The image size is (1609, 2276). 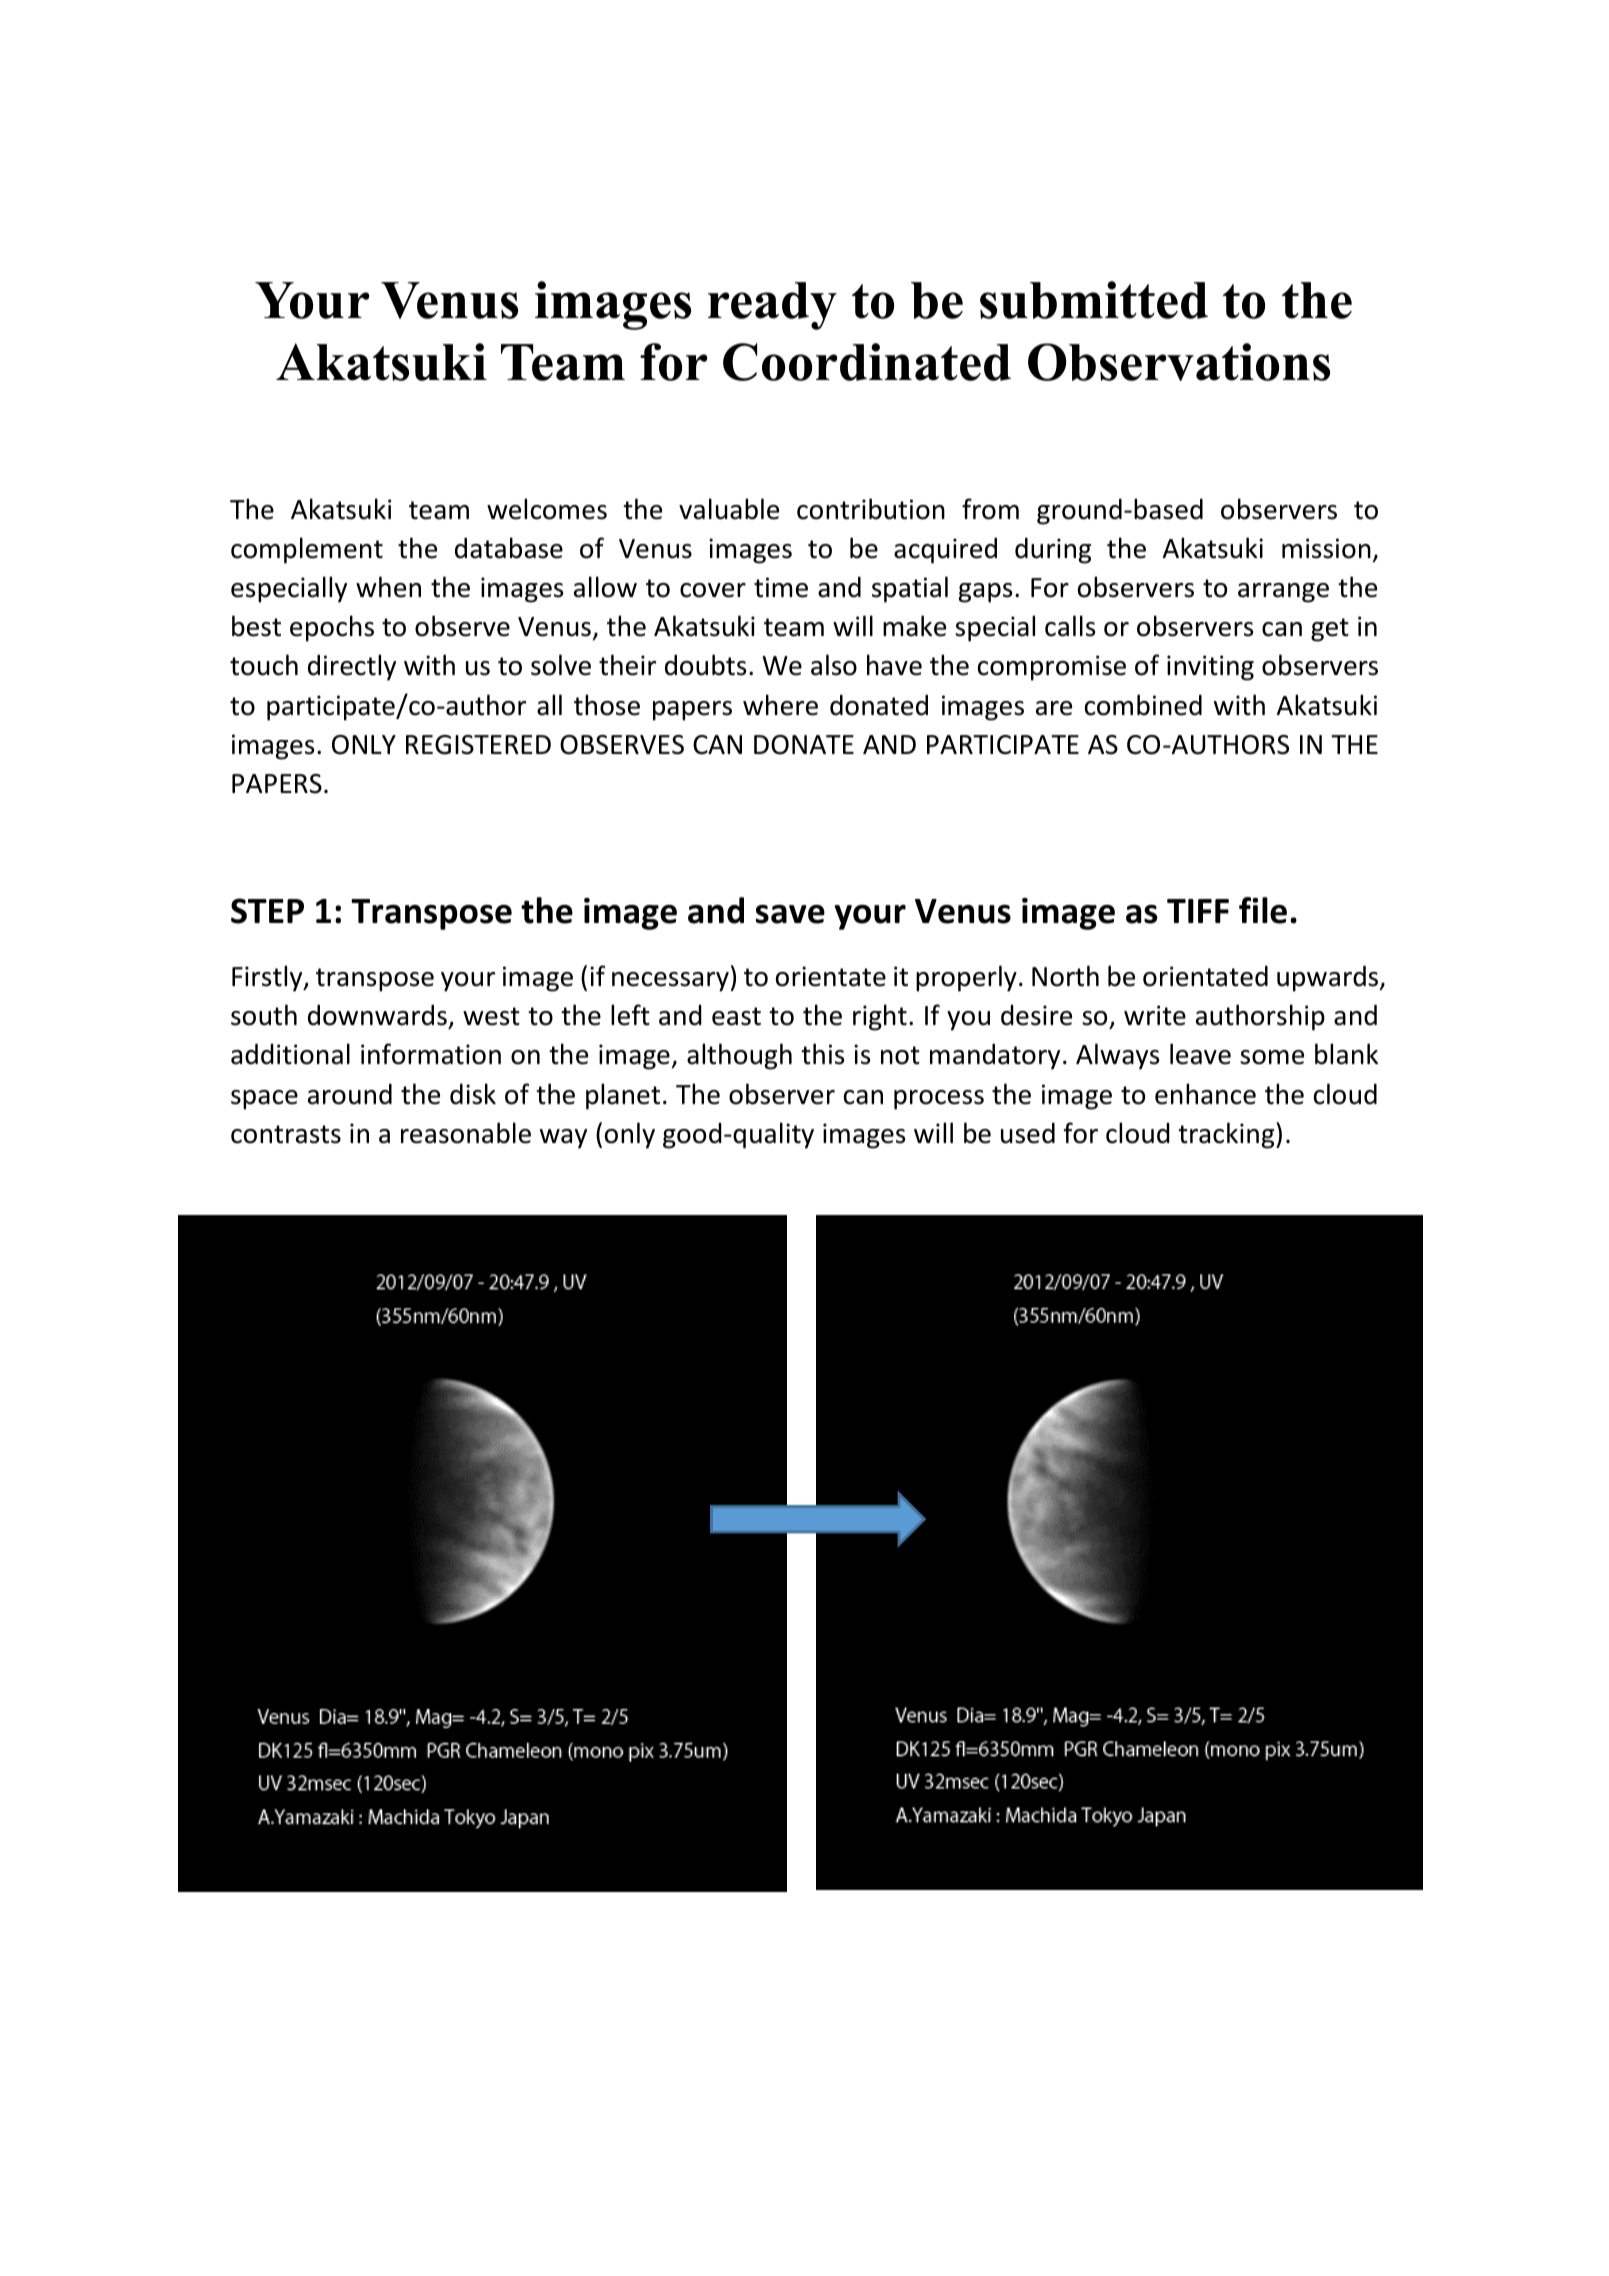 What do you see at coordinates (350, 1094) in the page?
I see `around` at bounding box center [350, 1094].
